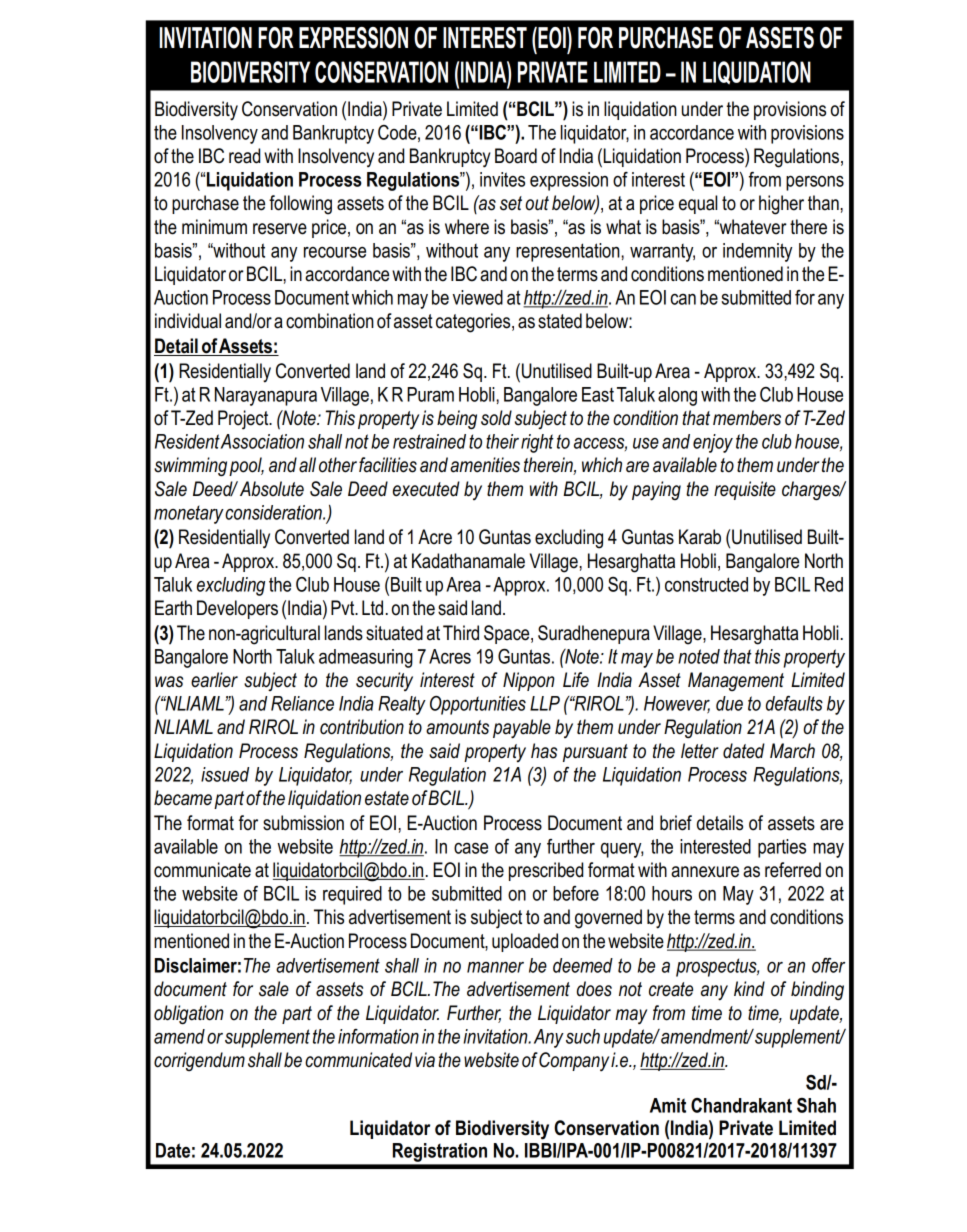  I want to click on invites, so click(502, 179).
